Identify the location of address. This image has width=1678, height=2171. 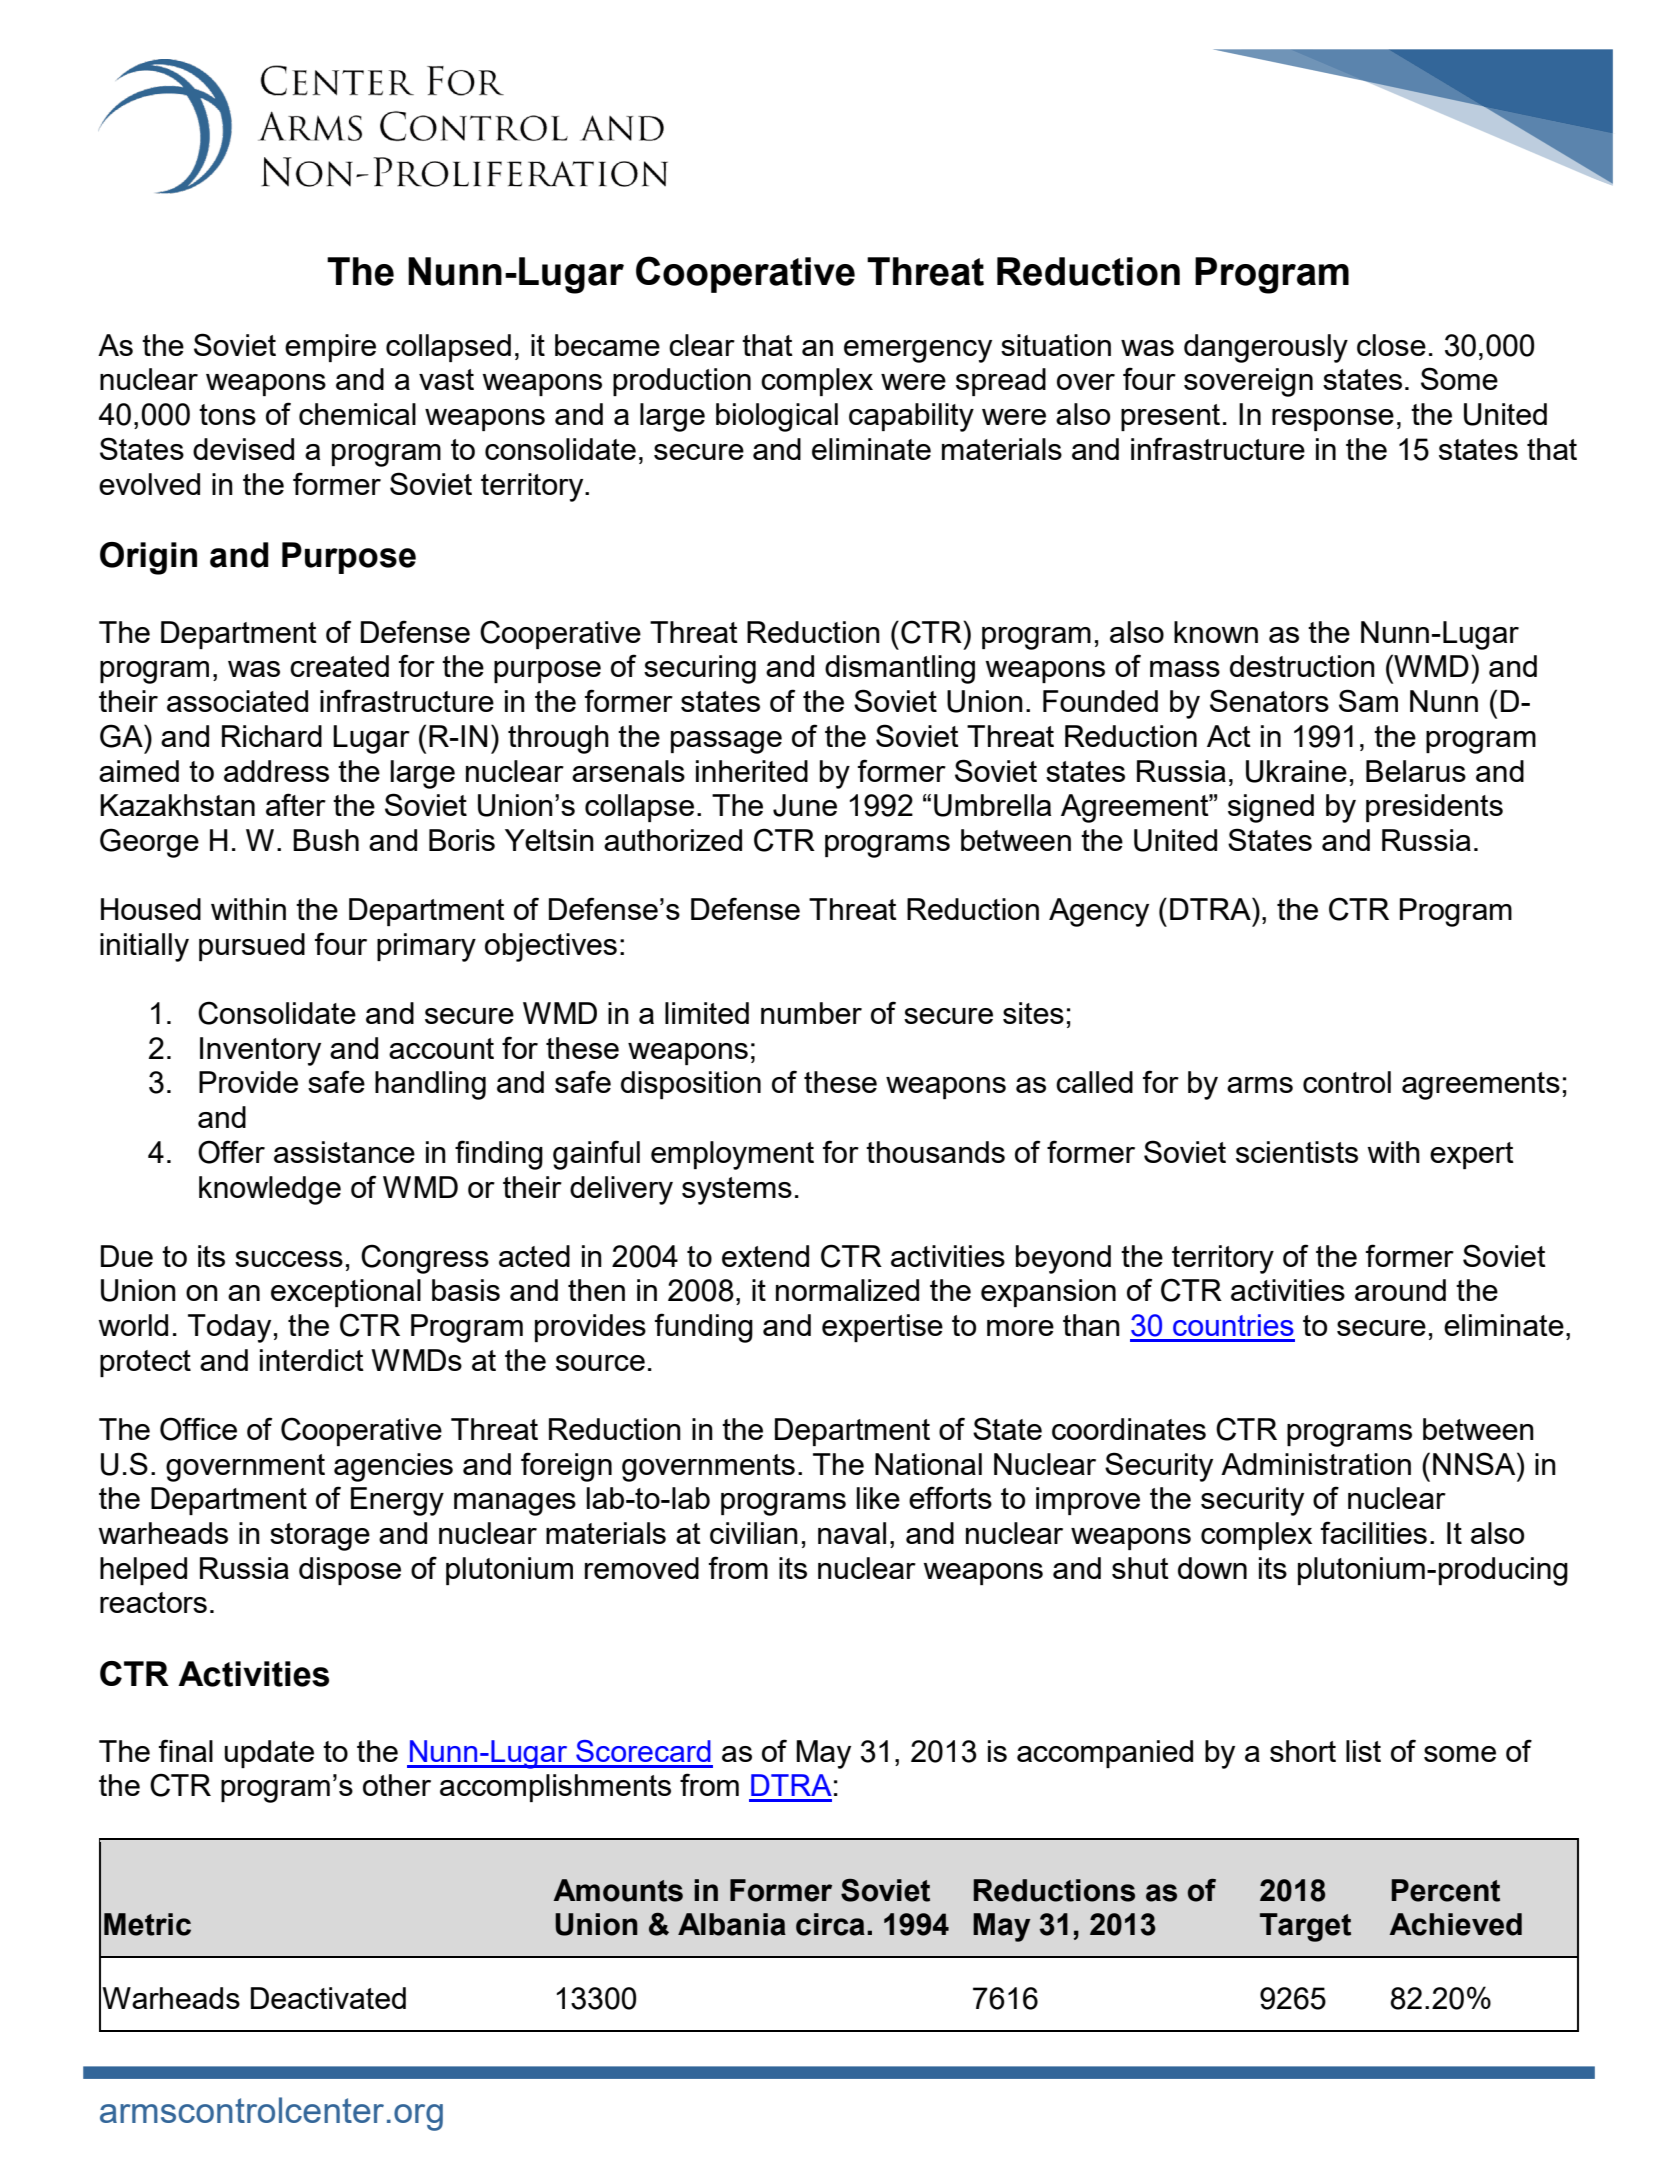
(276, 771).
